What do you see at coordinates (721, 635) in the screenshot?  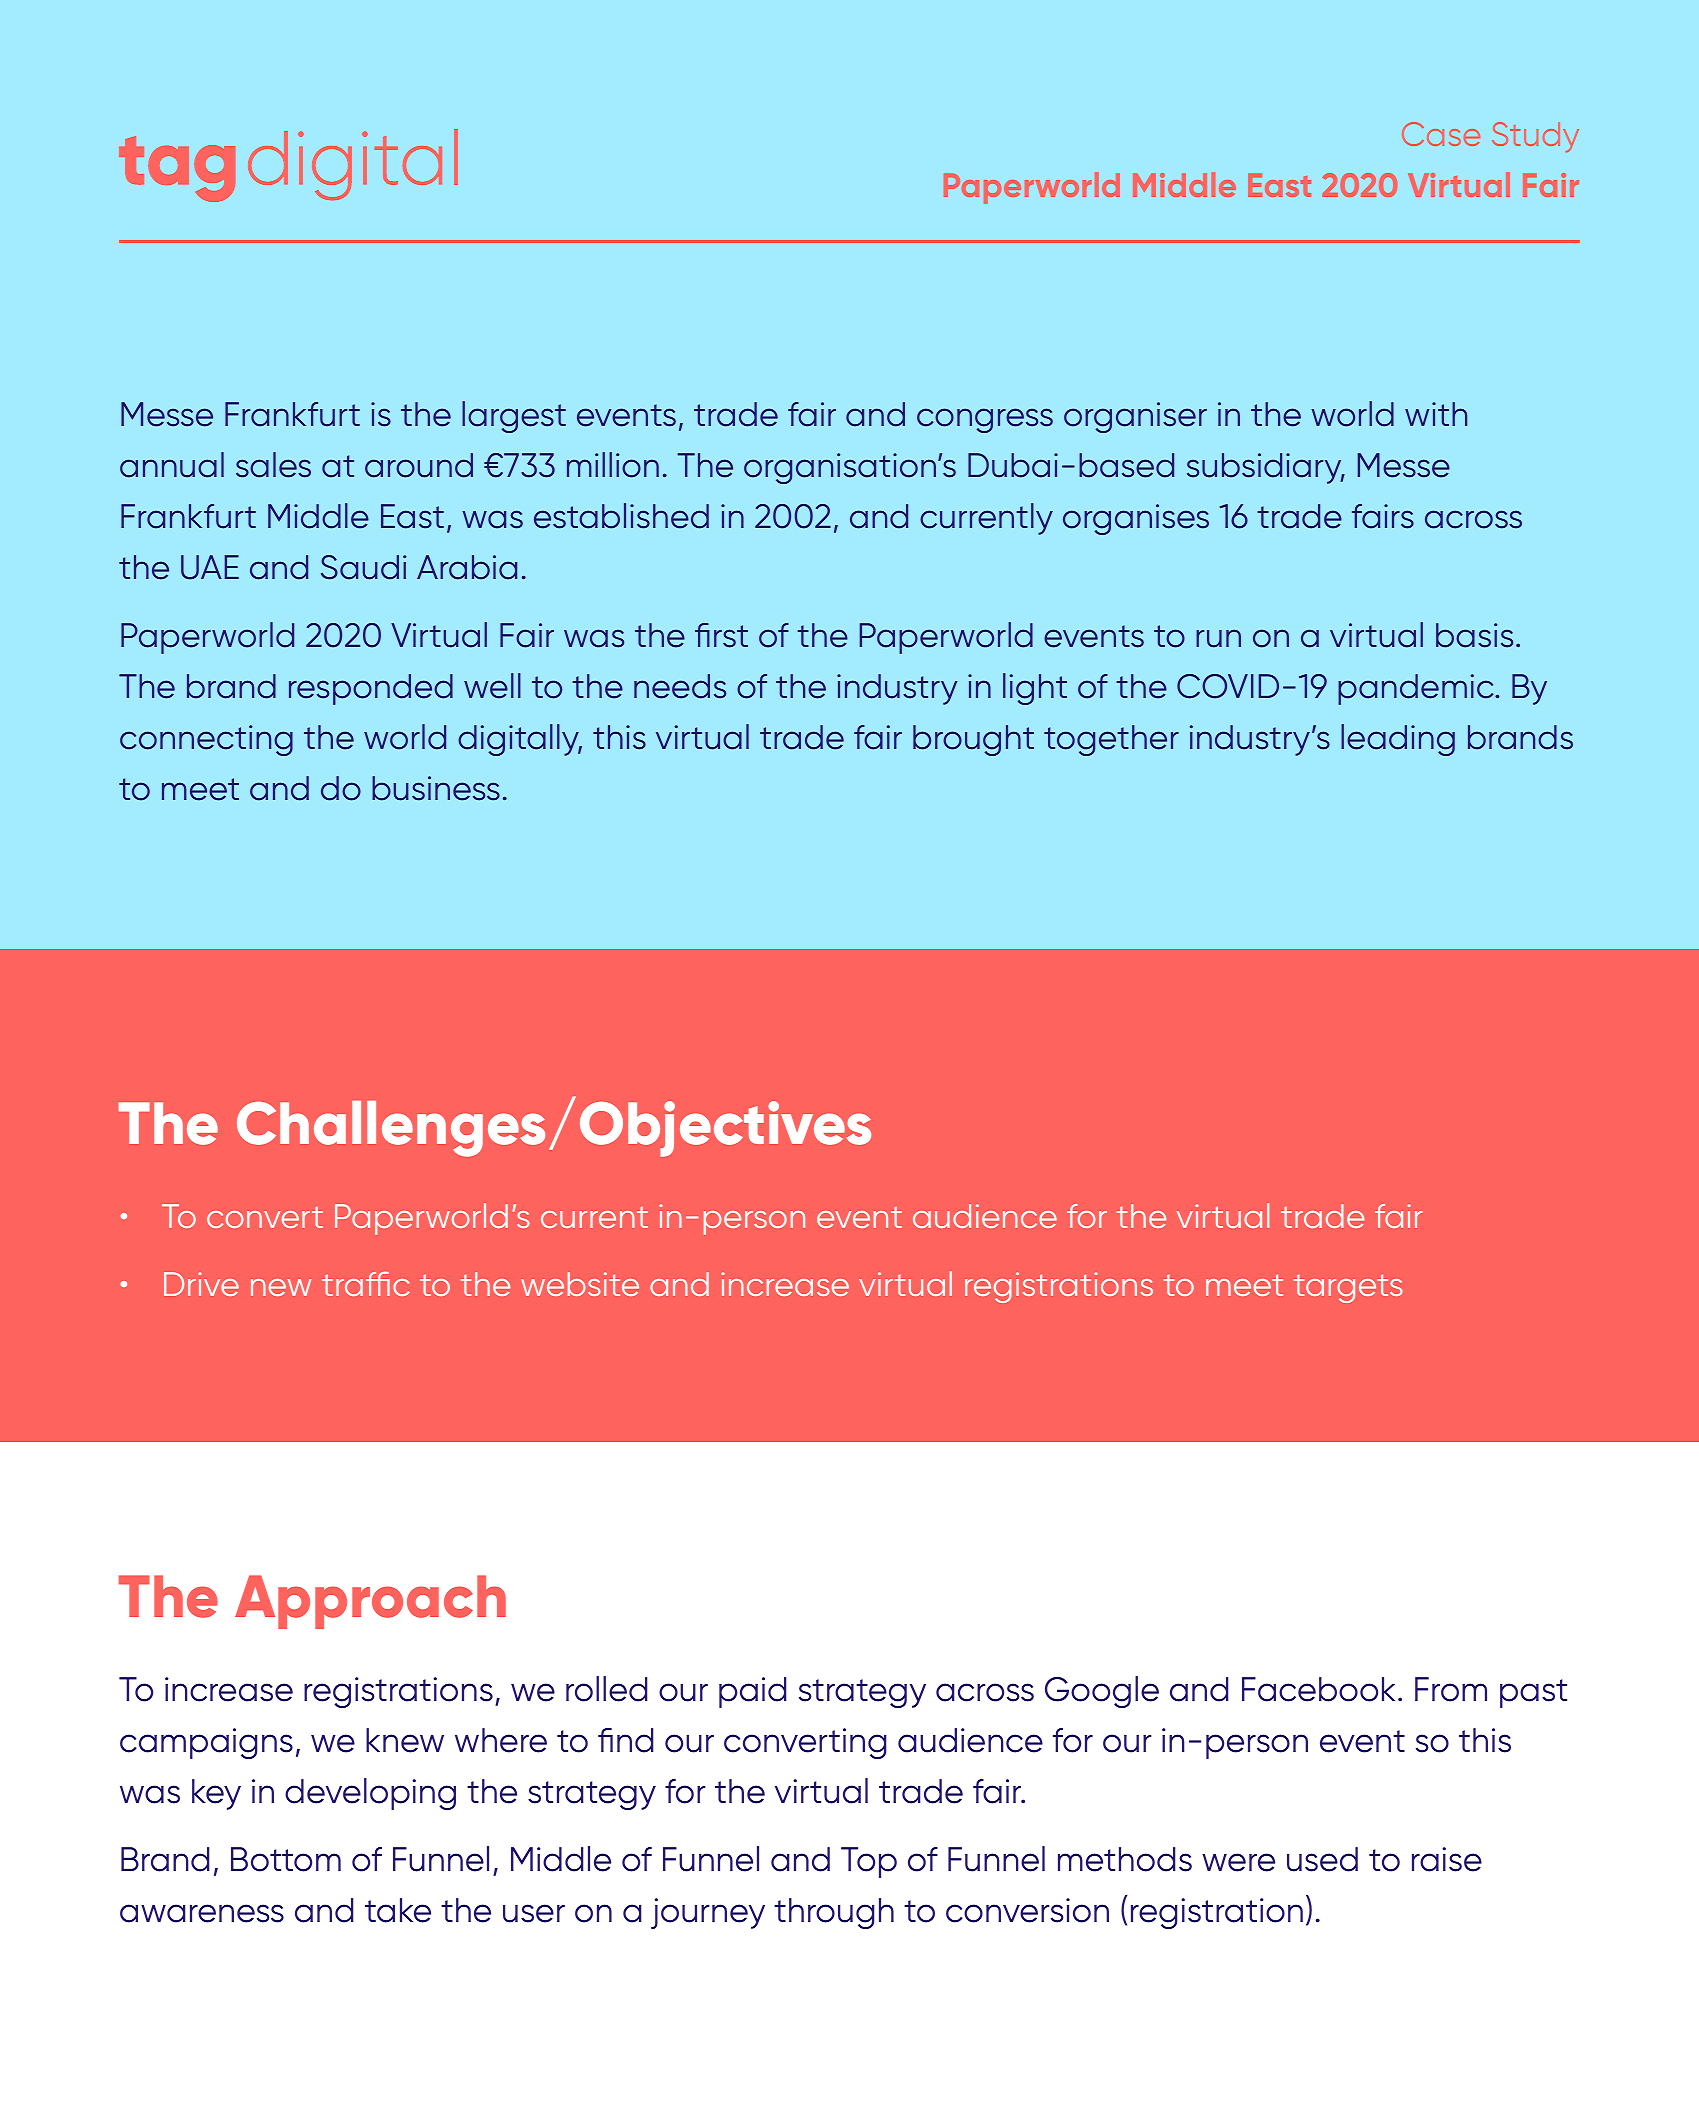 I see `first` at bounding box center [721, 635].
